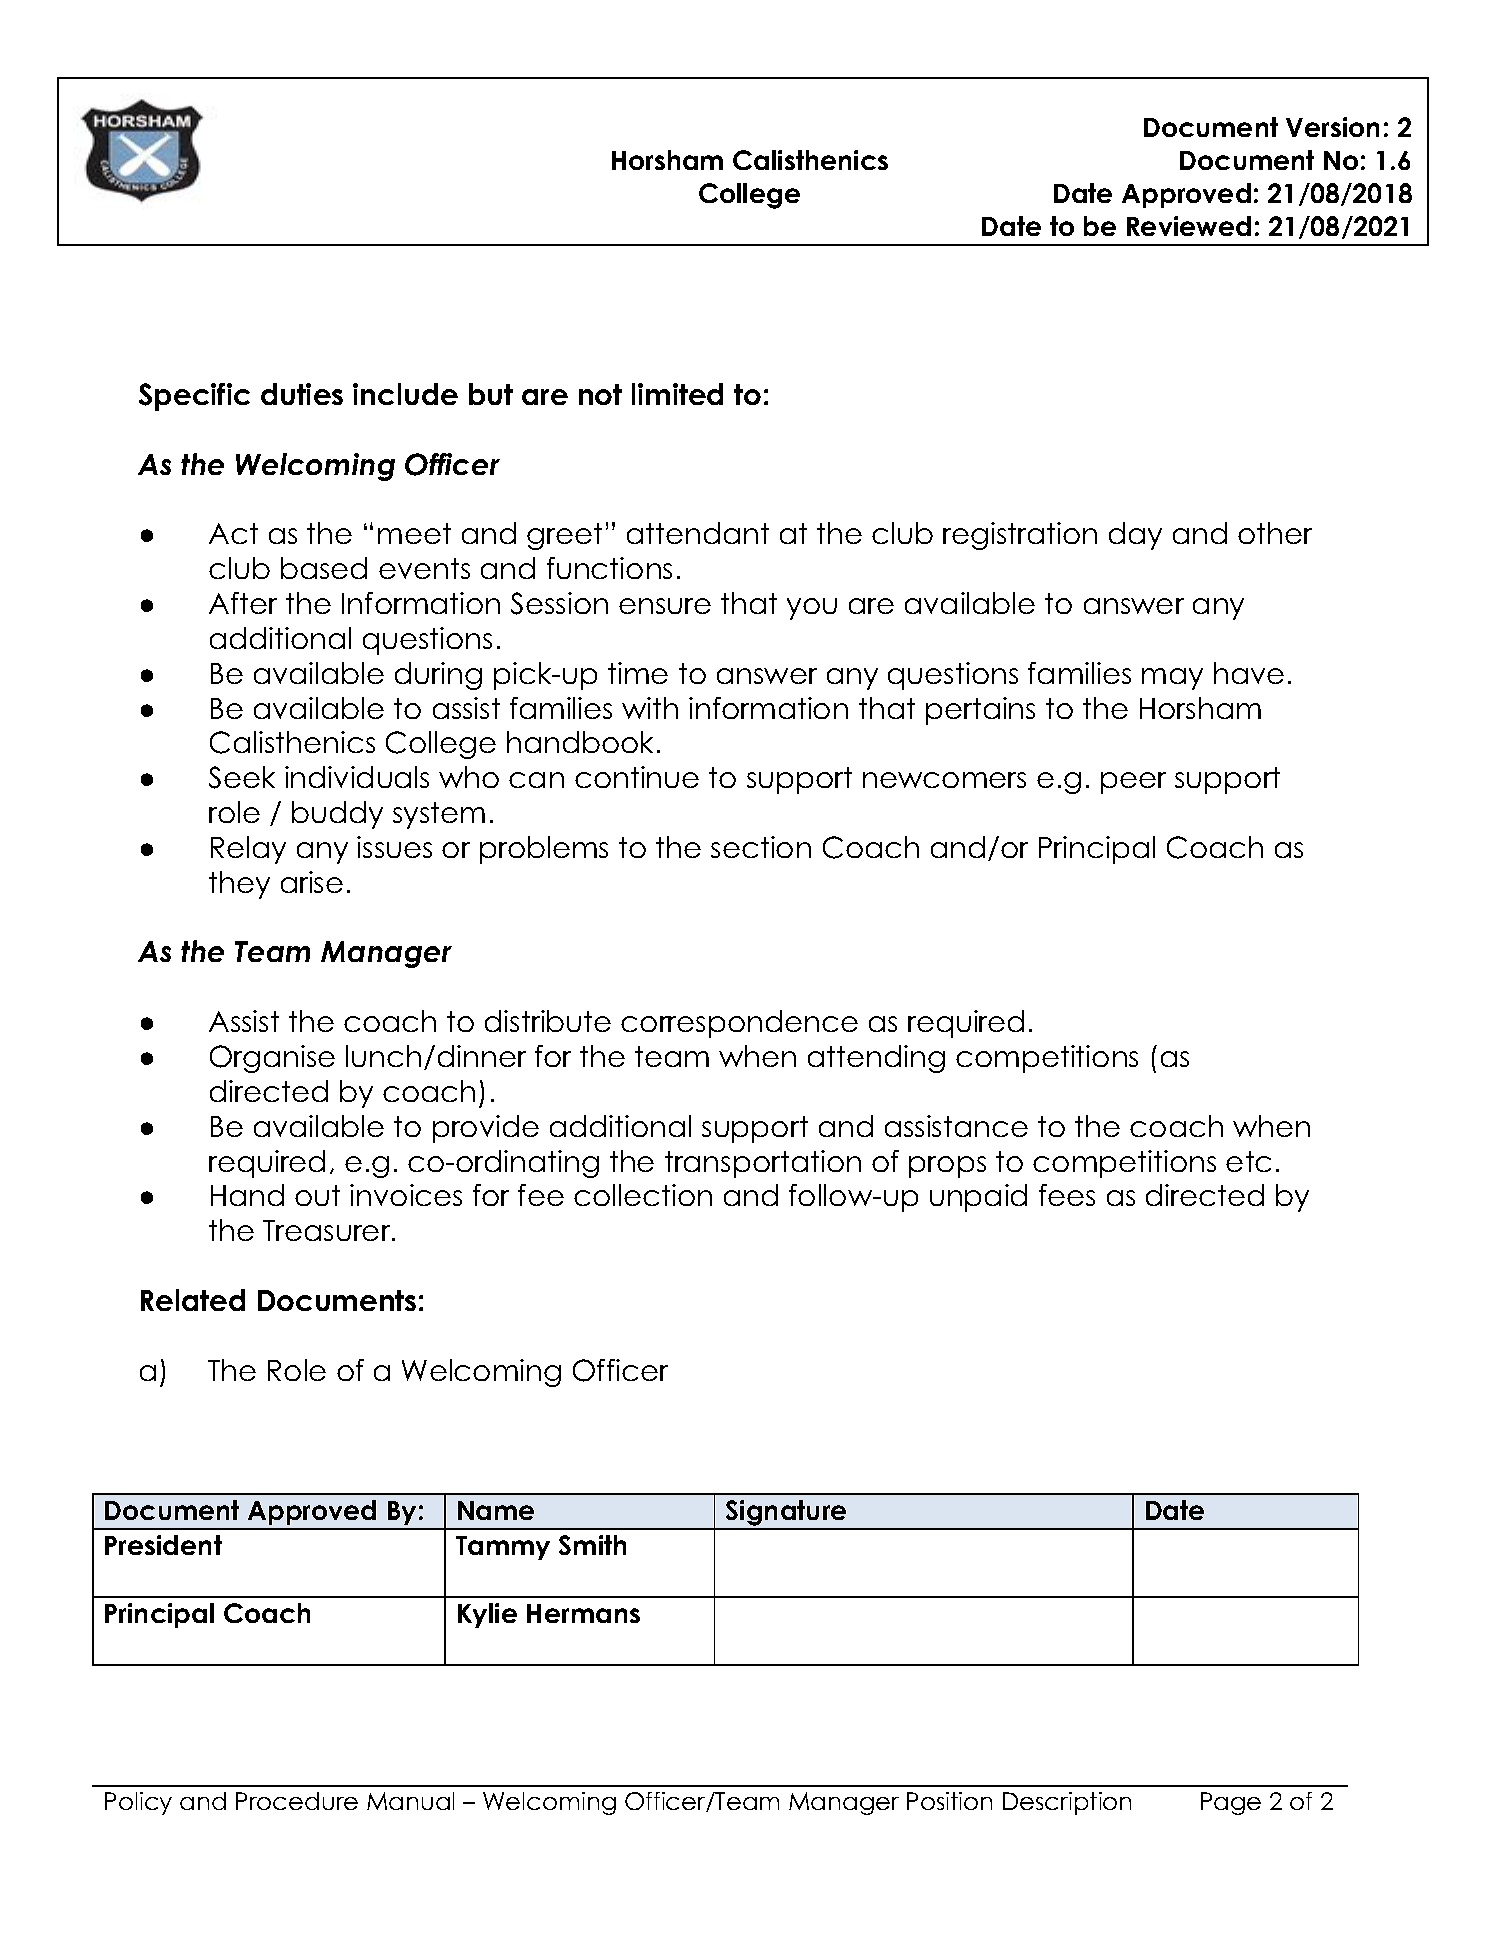 The width and height of the screenshot is (1497, 1937). Describe the element at coordinates (302, 394) in the screenshot. I see `duties` at that location.
